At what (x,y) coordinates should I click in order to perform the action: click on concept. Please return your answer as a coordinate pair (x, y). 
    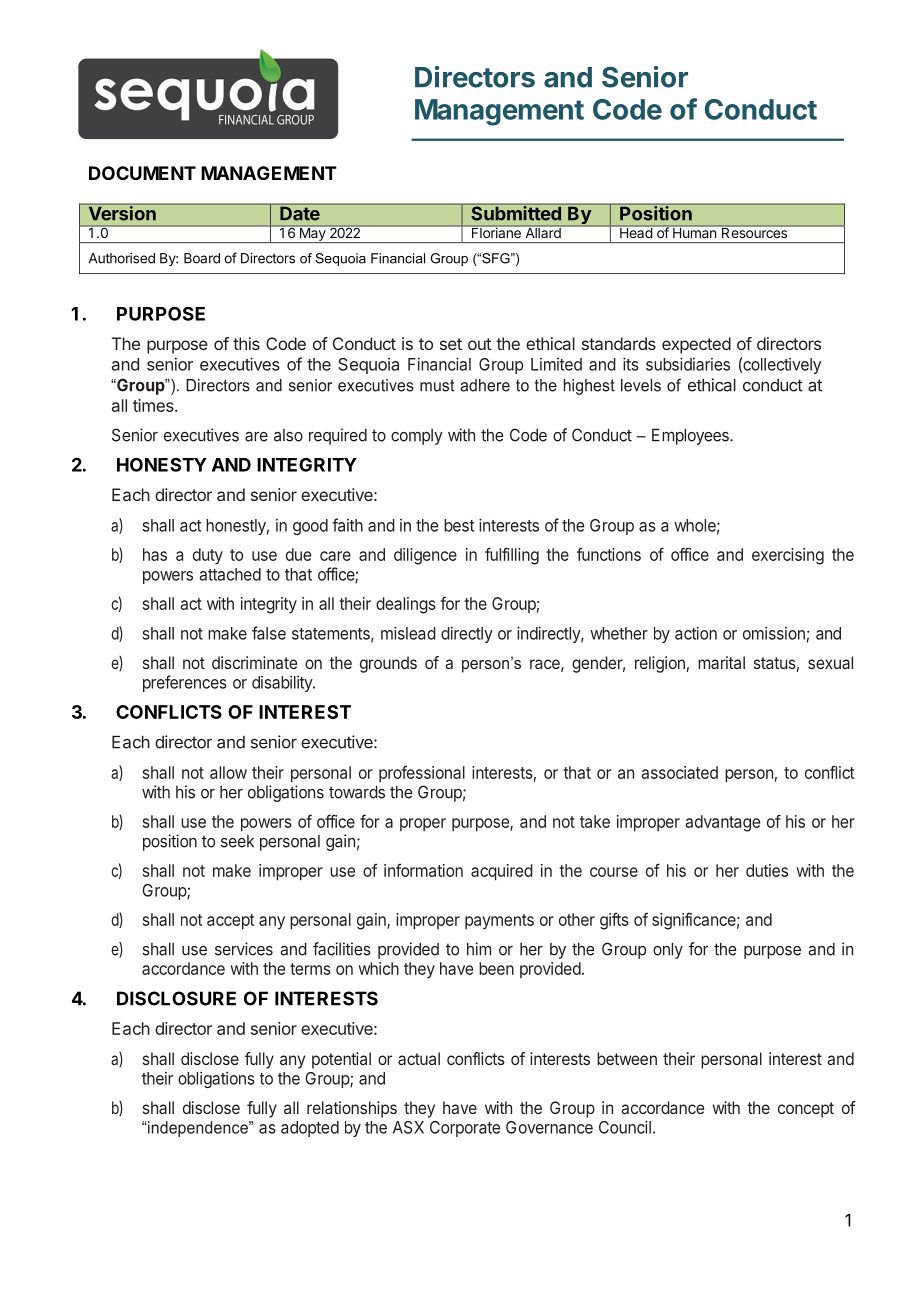
    Looking at the image, I should click on (806, 1110).
